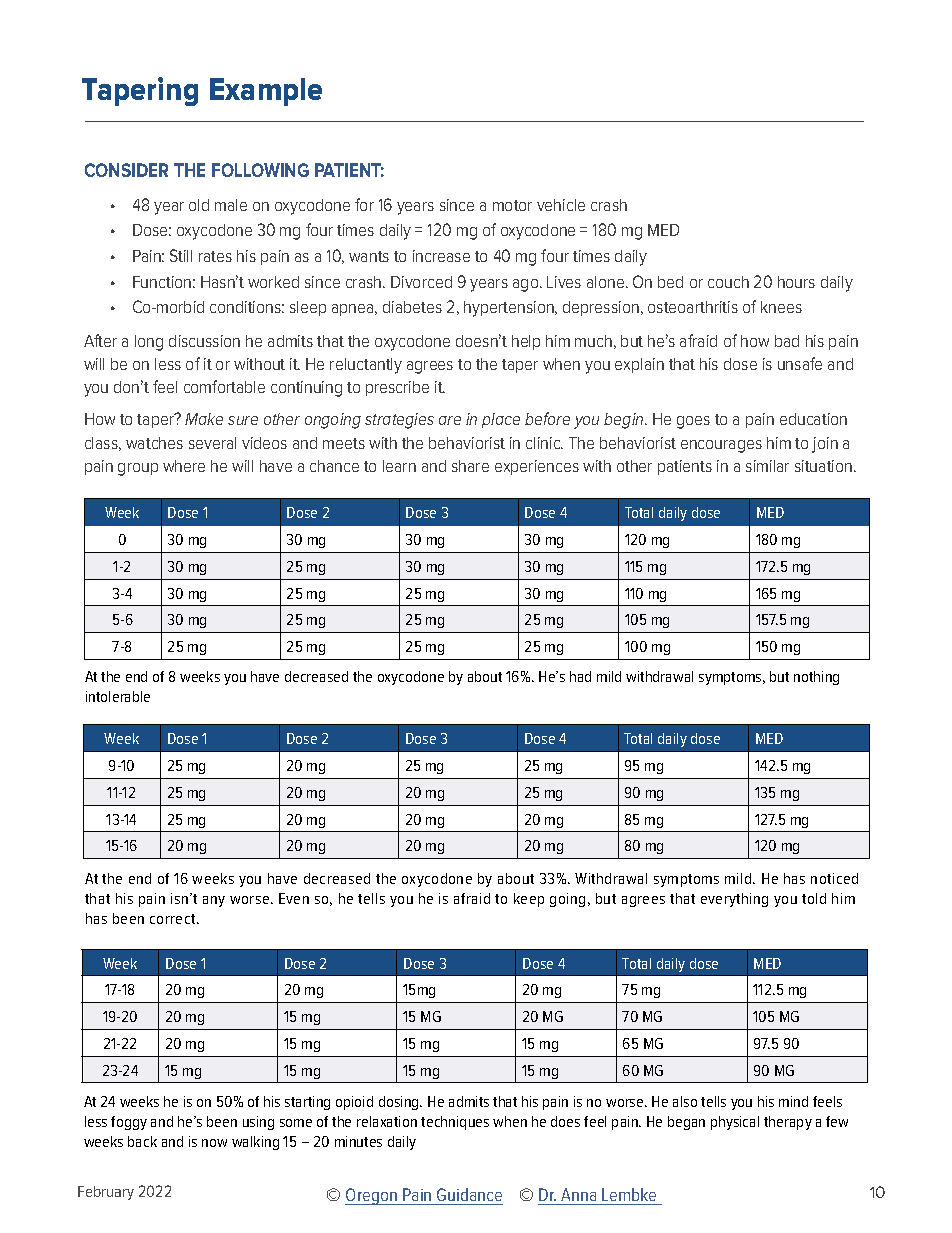 The image size is (952, 1233). I want to click on now, so click(214, 1143).
